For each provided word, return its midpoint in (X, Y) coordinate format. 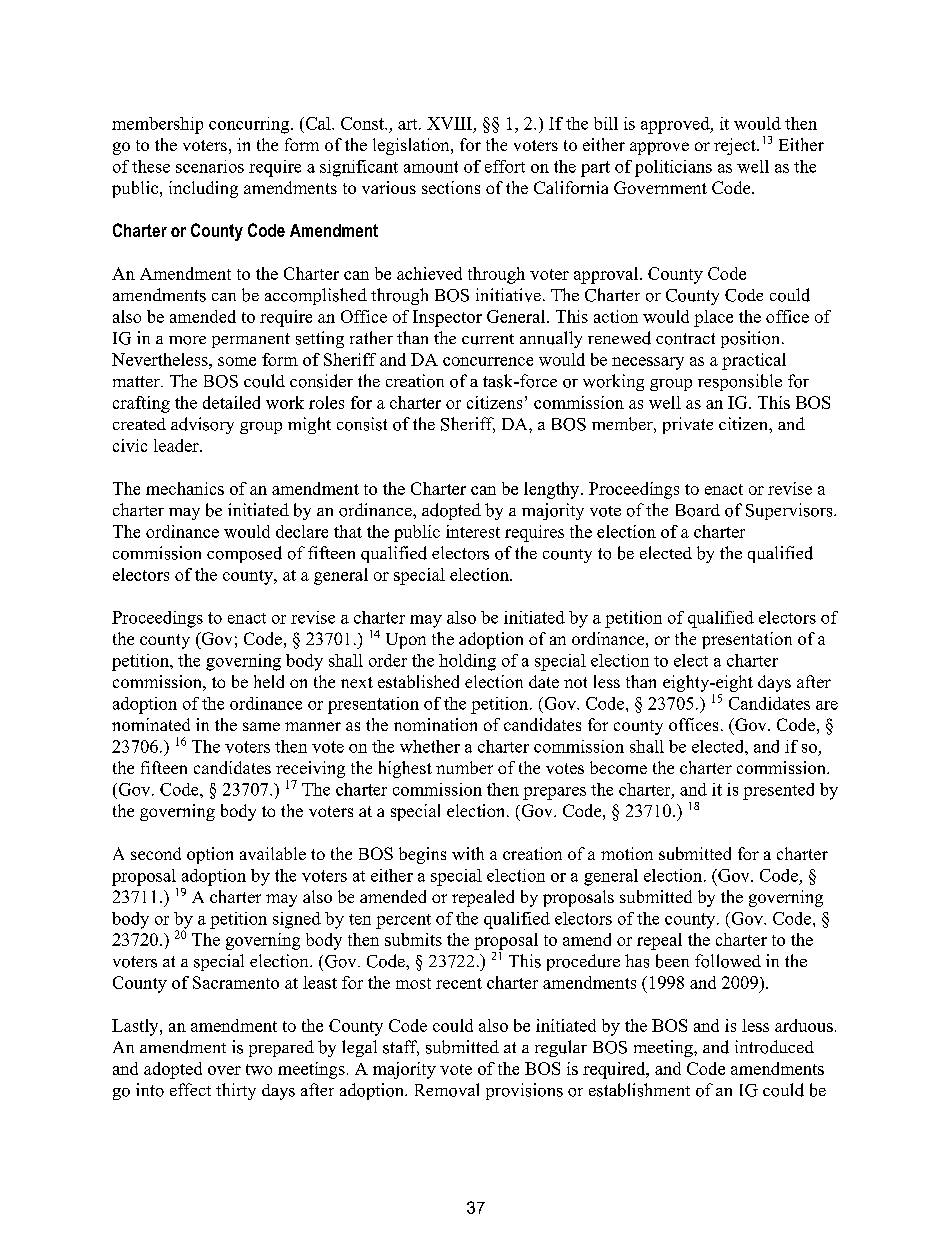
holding (467, 662)
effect (190, 1089)
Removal (447, 1090)
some (237, 361)
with (468, 853)
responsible (740, 382)
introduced (774, 1047)
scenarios (210, 166)
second (156, 853)
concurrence (488, 361)
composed (244, 554)
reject (736, 146)
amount (431, 167)
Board (698, 510)
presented (778, 791)
